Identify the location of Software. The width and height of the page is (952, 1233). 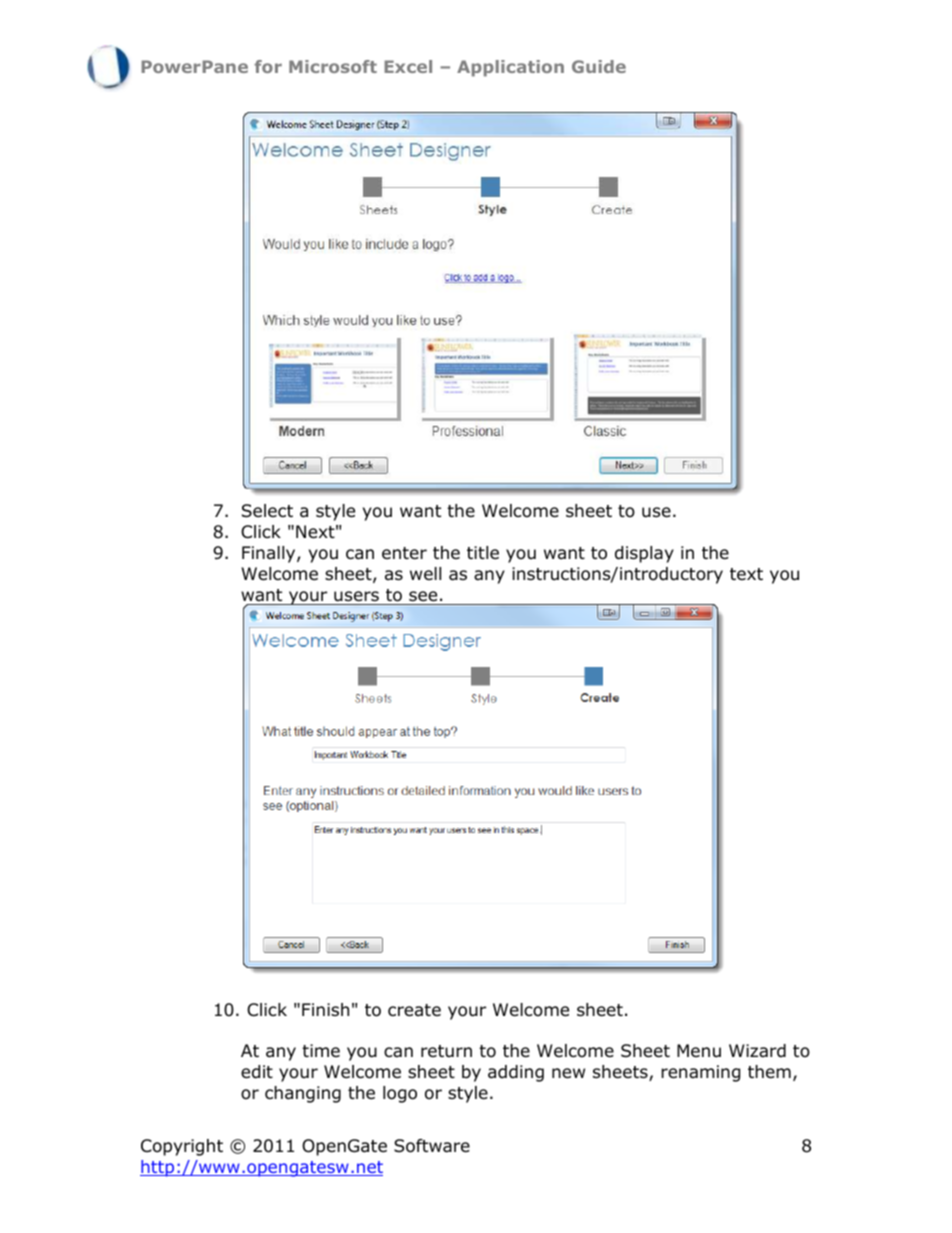
(432, 1146).
